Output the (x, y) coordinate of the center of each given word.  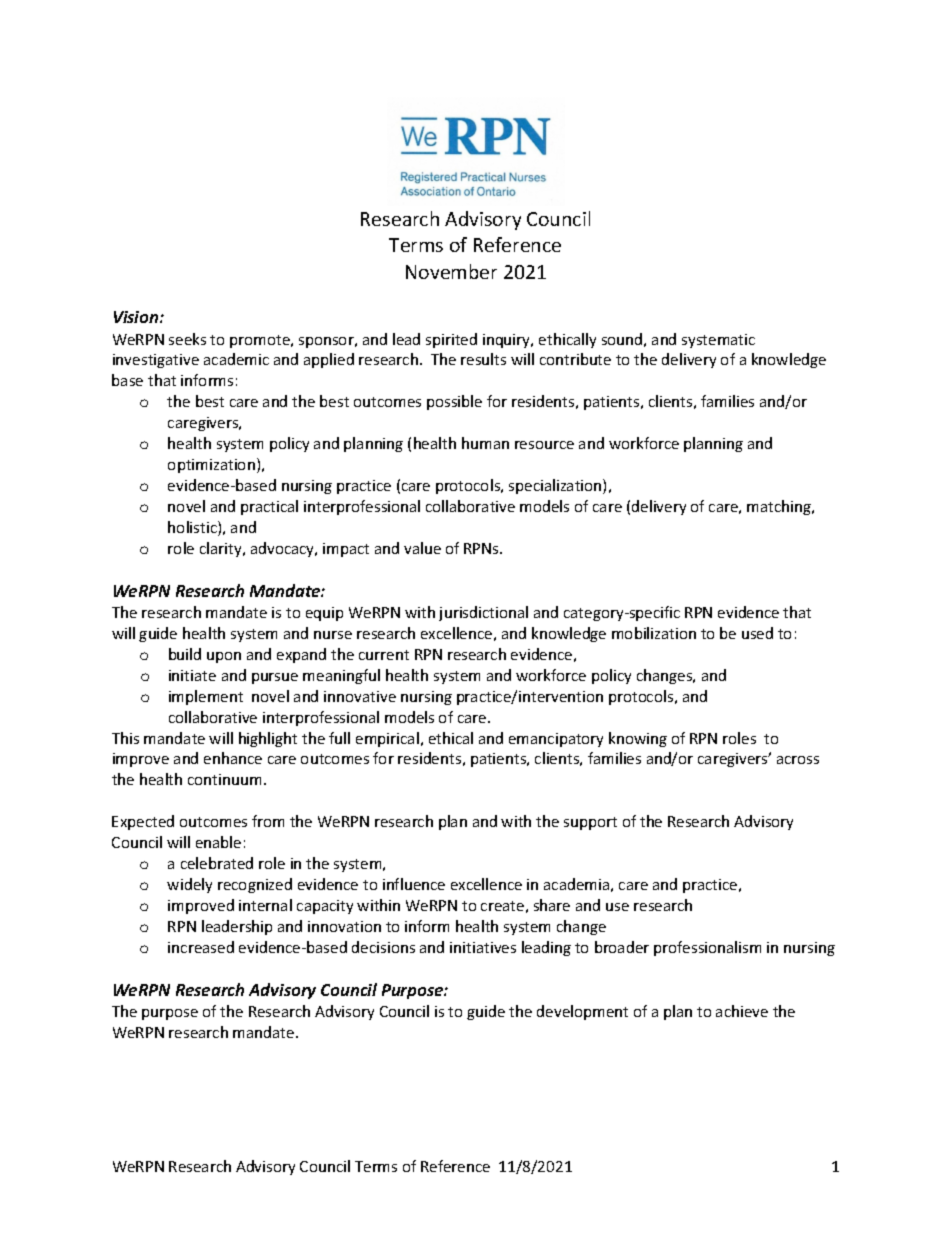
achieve (742, 1011)
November (451, 271)
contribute (575, 359)
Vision (137, 317)
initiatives (483, 947)
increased (201, 947)
